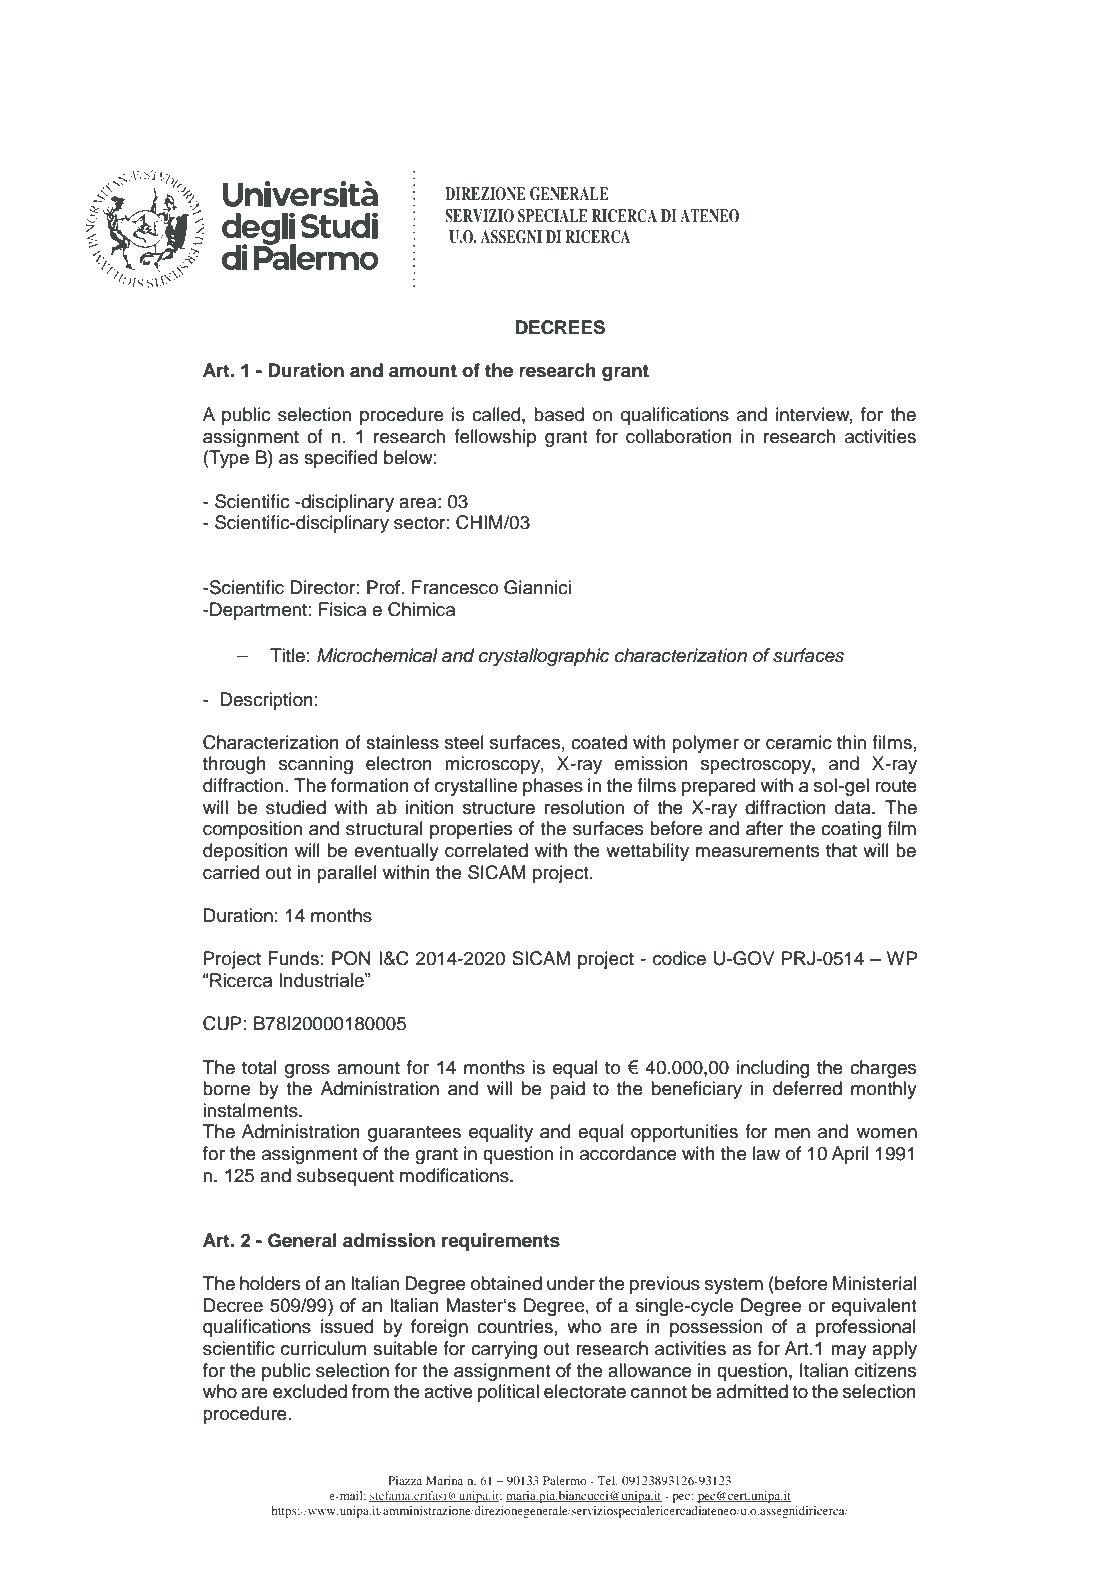 Image resolution: width=1120 pixels, height=1585 pixels. What do you see at coordinates (567, 1090) in the page?
I see `paid` at bounding box center [567, 1090].
